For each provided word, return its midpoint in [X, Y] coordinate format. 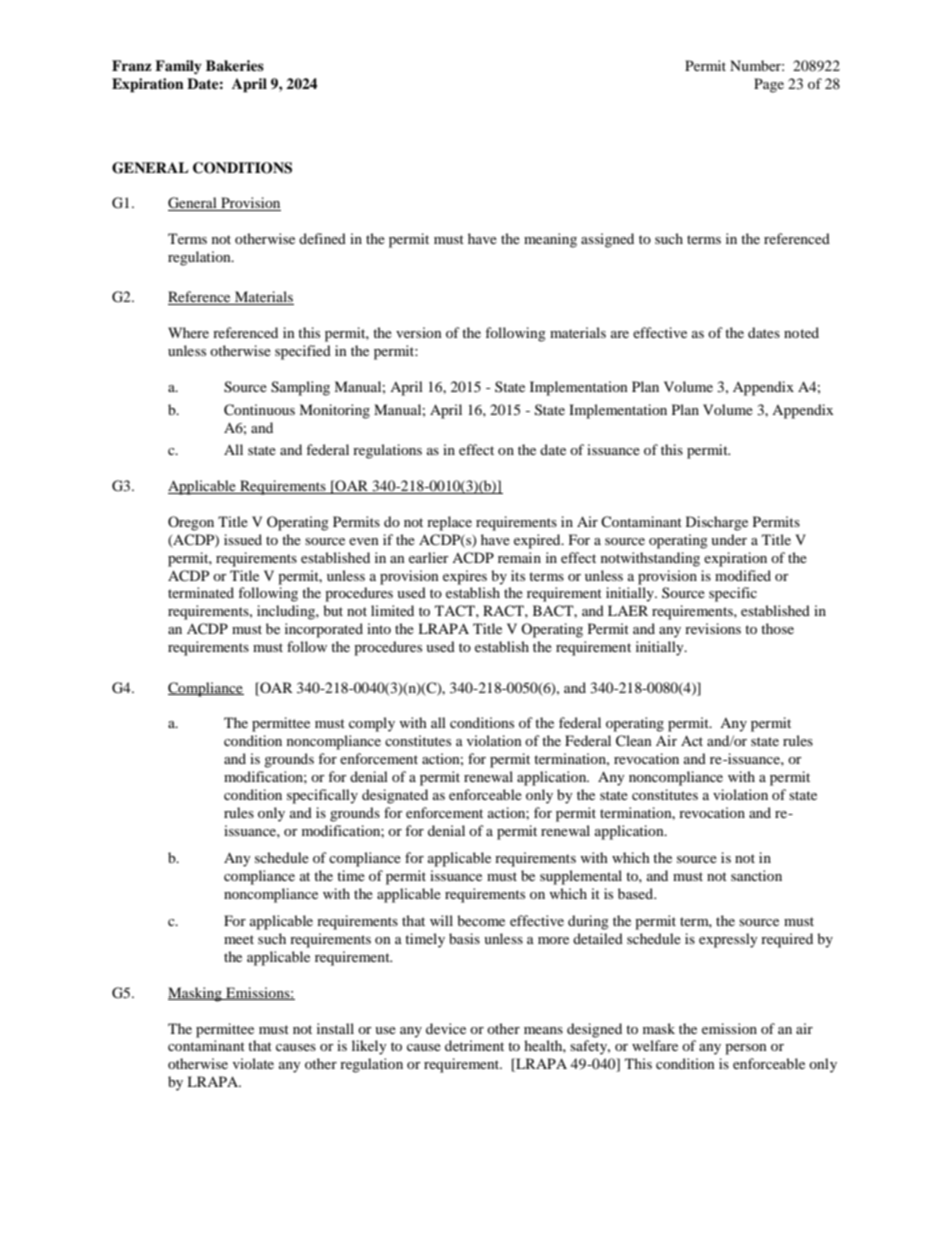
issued [243, 539]
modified [743, 575]
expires [465, 577]
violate [253, 1063]
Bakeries [235, 65]
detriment [474, 1045]
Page [769, 85]
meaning [550, 240]
